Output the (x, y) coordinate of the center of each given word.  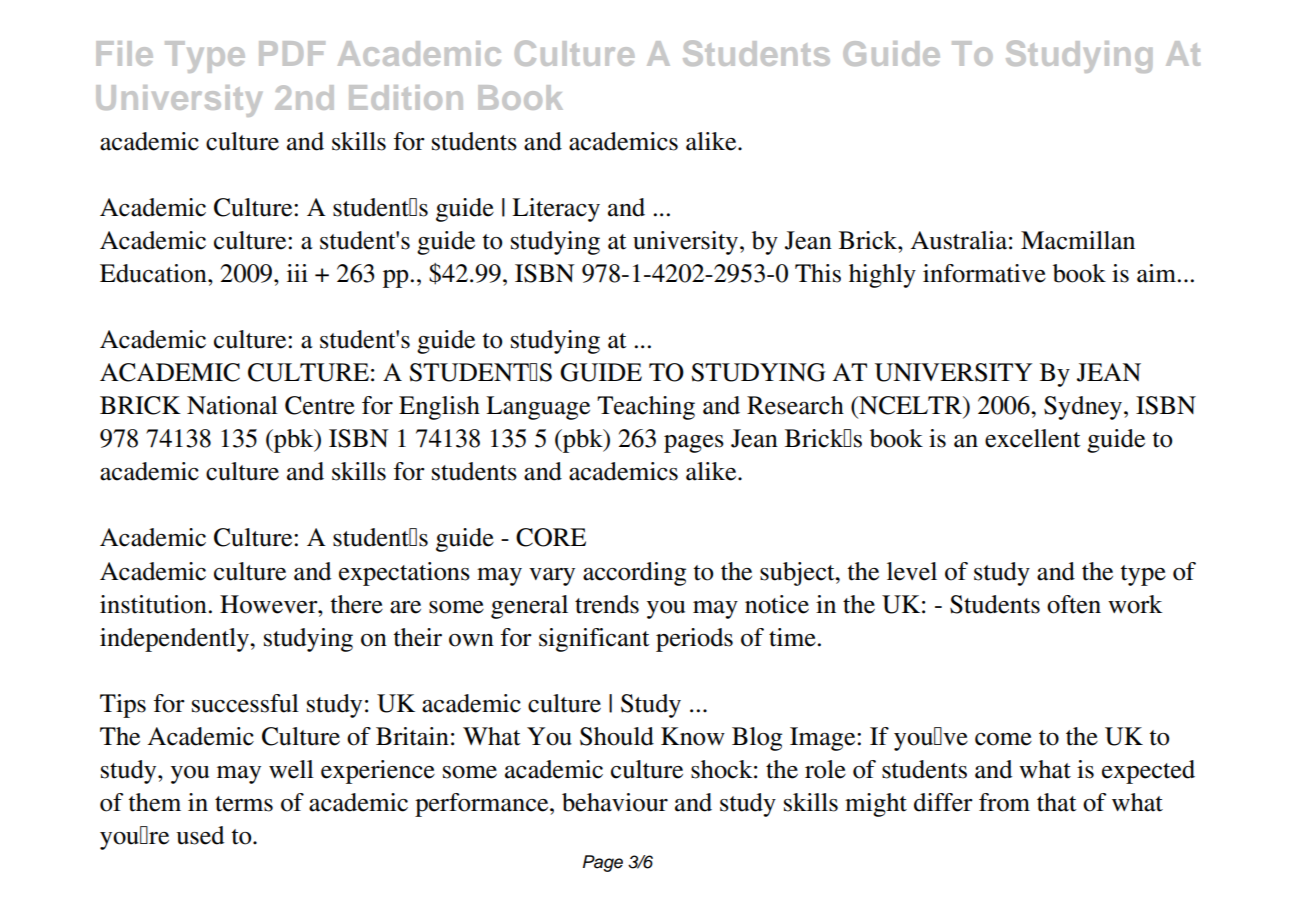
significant (594, 640)
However (270, 604)
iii (297, 273)
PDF (292, 53)
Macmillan (1078, 240)
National (232, 405)
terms (244, 804)
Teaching (646, 408)
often (1074, 604)
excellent (1033, 438)
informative (984, 273)
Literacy (556, 210)
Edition (406, 97)
